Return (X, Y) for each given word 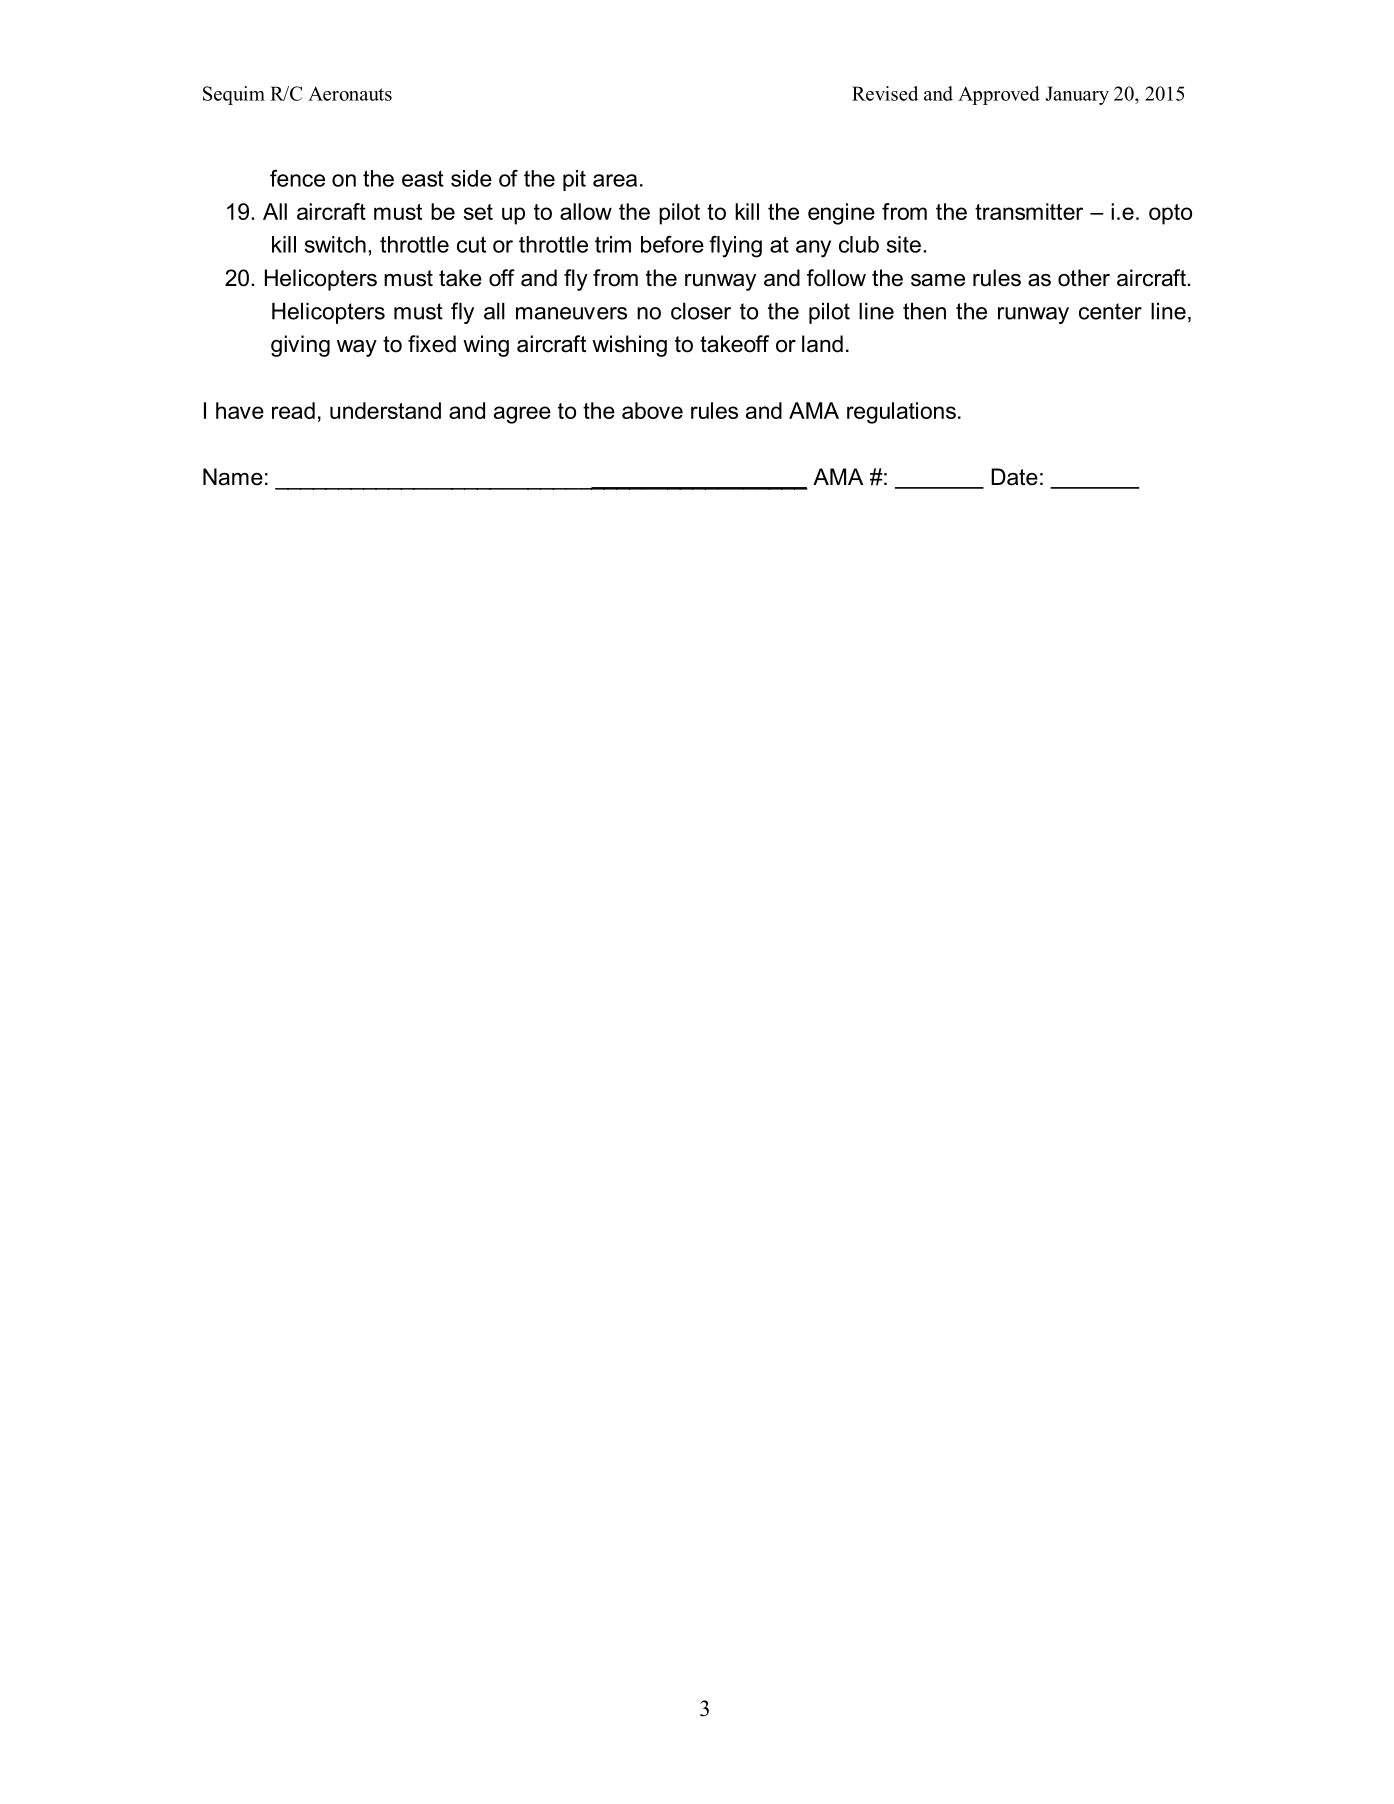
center (1110, 311)
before (672, 244)
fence (297, 178)
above (652, 410)
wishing (629, 346)
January (1077, 95)
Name (233, 477)
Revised (885, 93)
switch (335, 244)
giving (300, 346)
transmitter (1029, 211)
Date (1014, 477)
